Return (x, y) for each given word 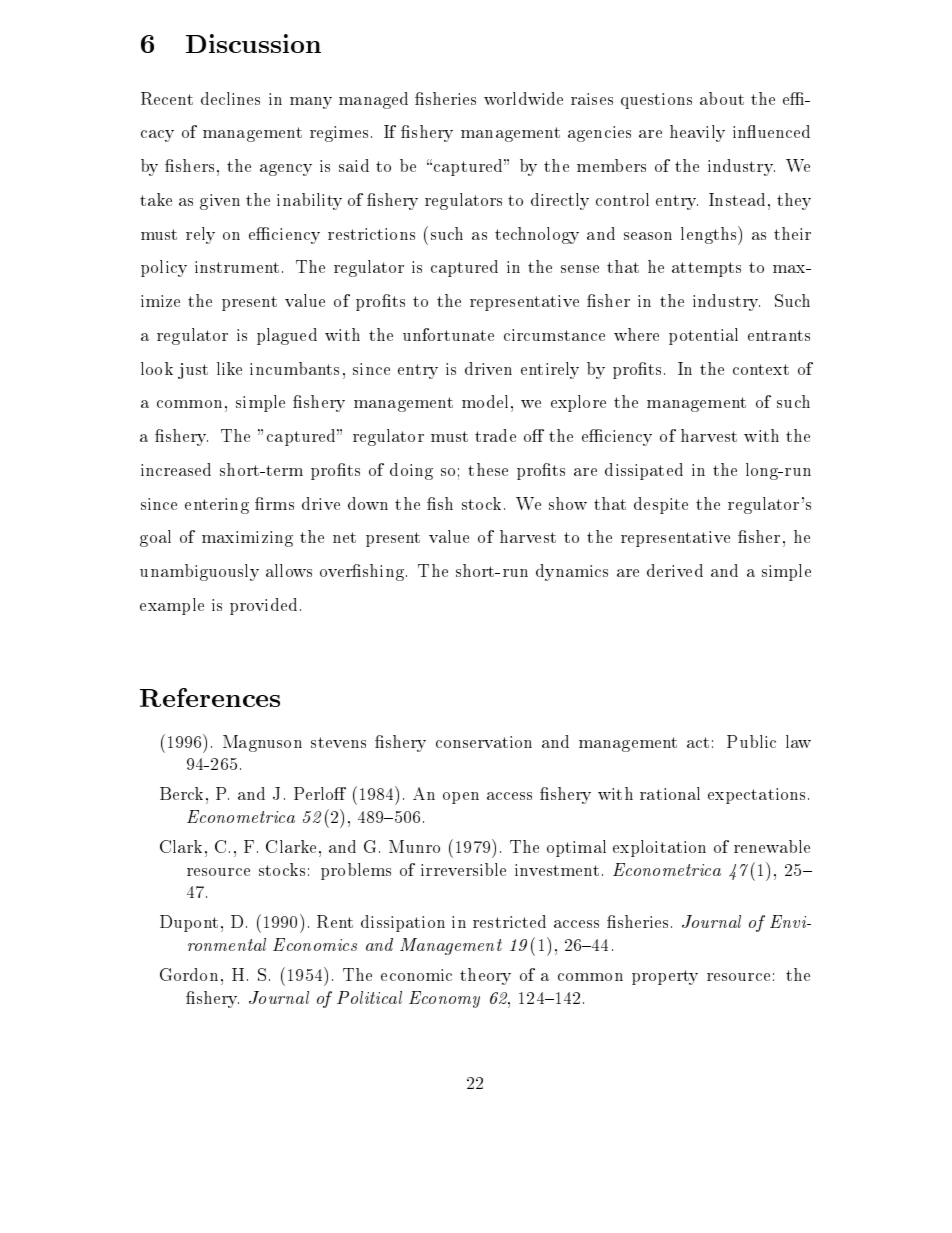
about (722, 98)
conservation (484, 742)
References (210, 697)
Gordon (189, 974)
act (698, 742)
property (665, 977)
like (229, 368)
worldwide (523, 98)
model (485, 401)
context (761, 369)
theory (485, 976)
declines (230, 98)
